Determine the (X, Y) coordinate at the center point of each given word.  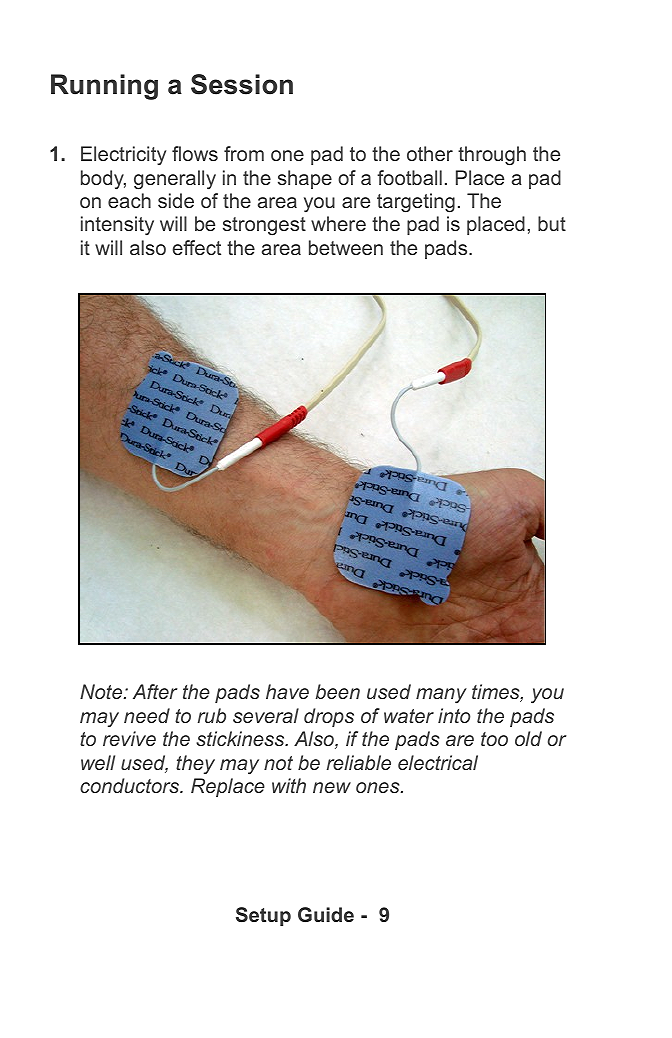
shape (305, 179)
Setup (263, 916)
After (155, 691)
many (441, 696)
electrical (438, 762)
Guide (326, 914)
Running (104, 87)
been (338, 691)
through (492, 156)
